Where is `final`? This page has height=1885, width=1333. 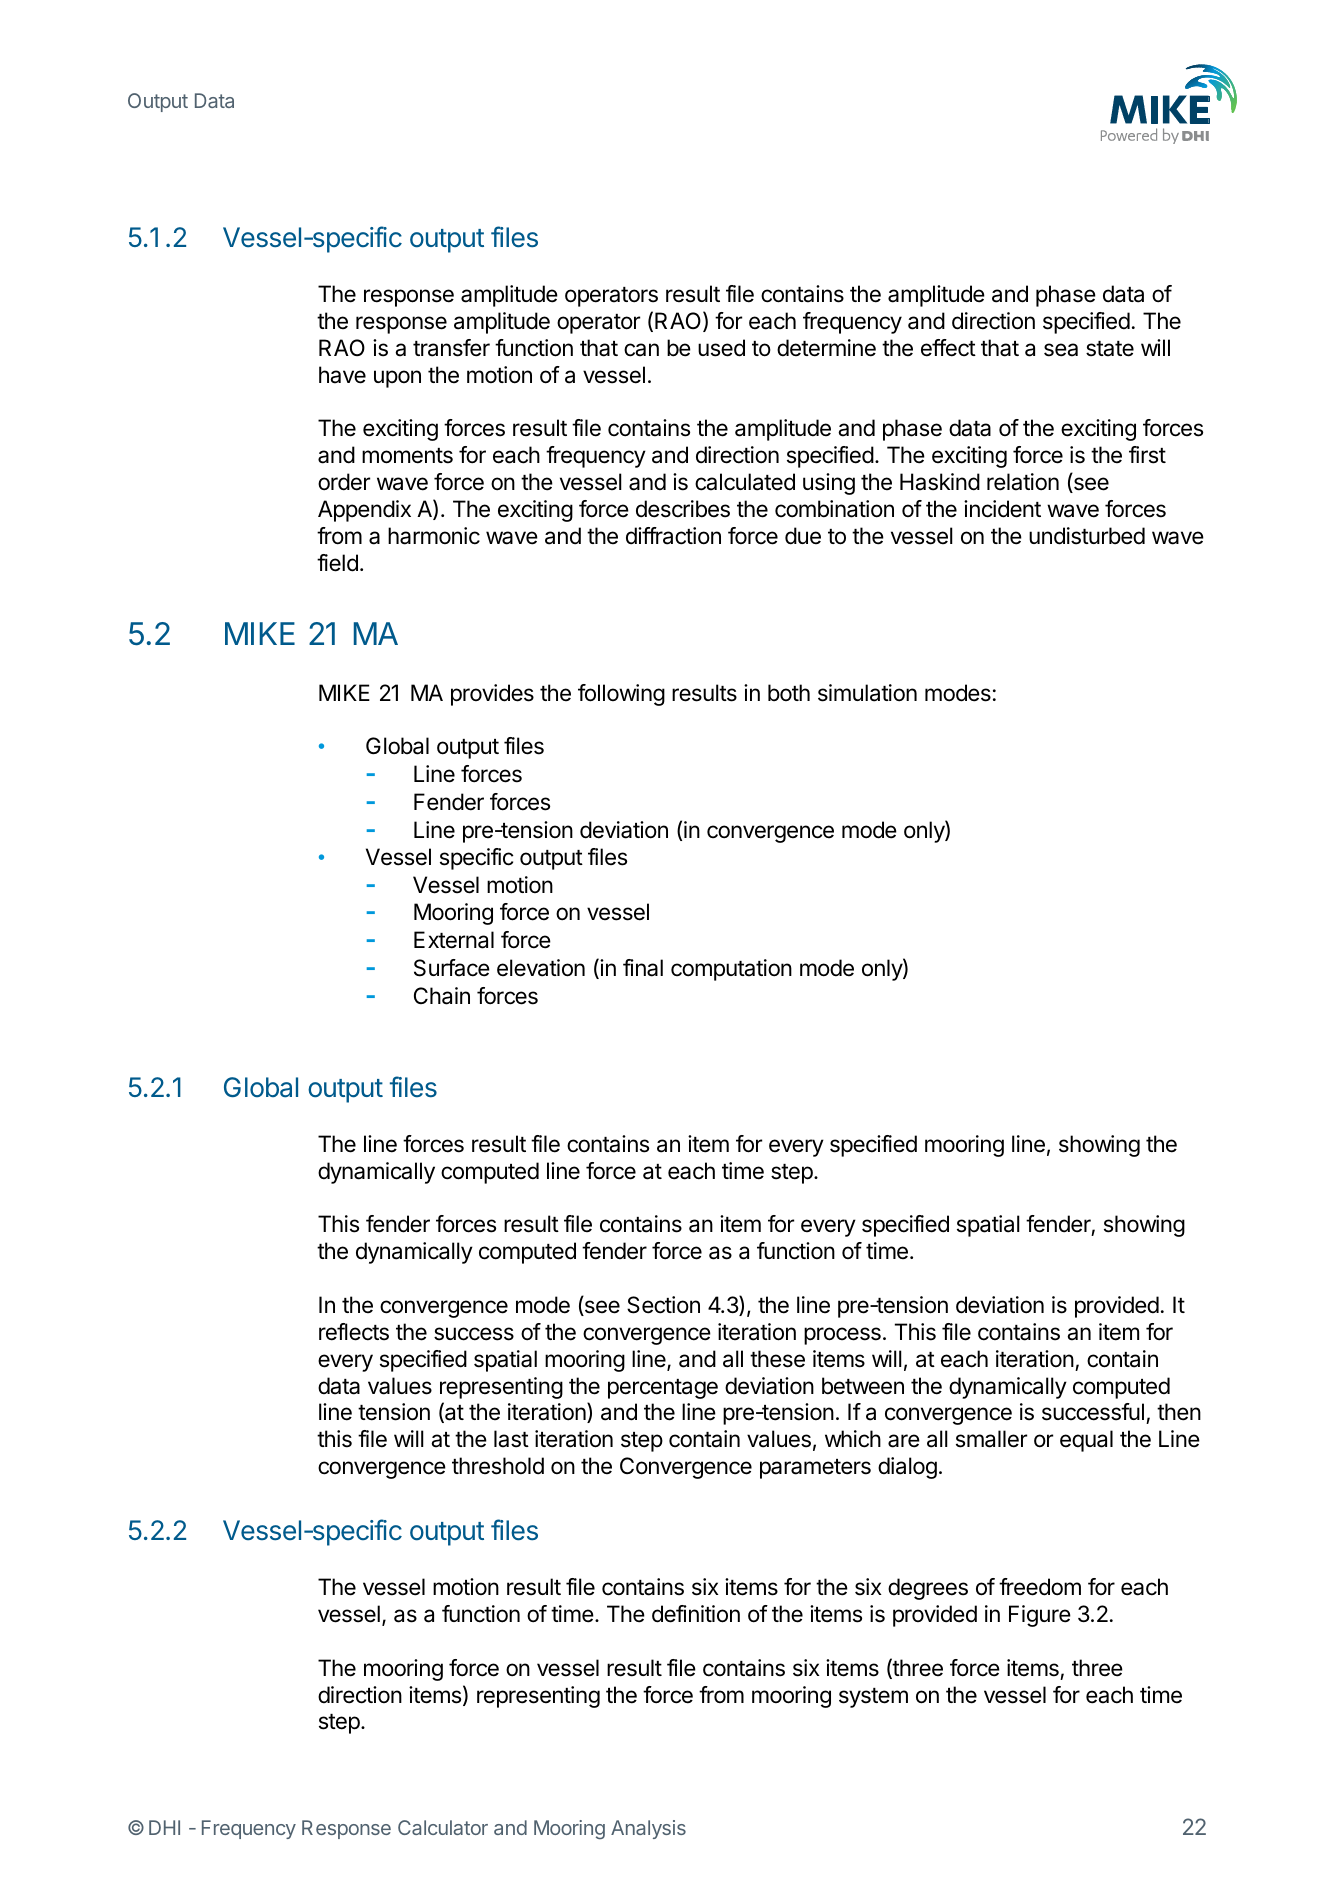 final is located at coordinates (643, 968).
